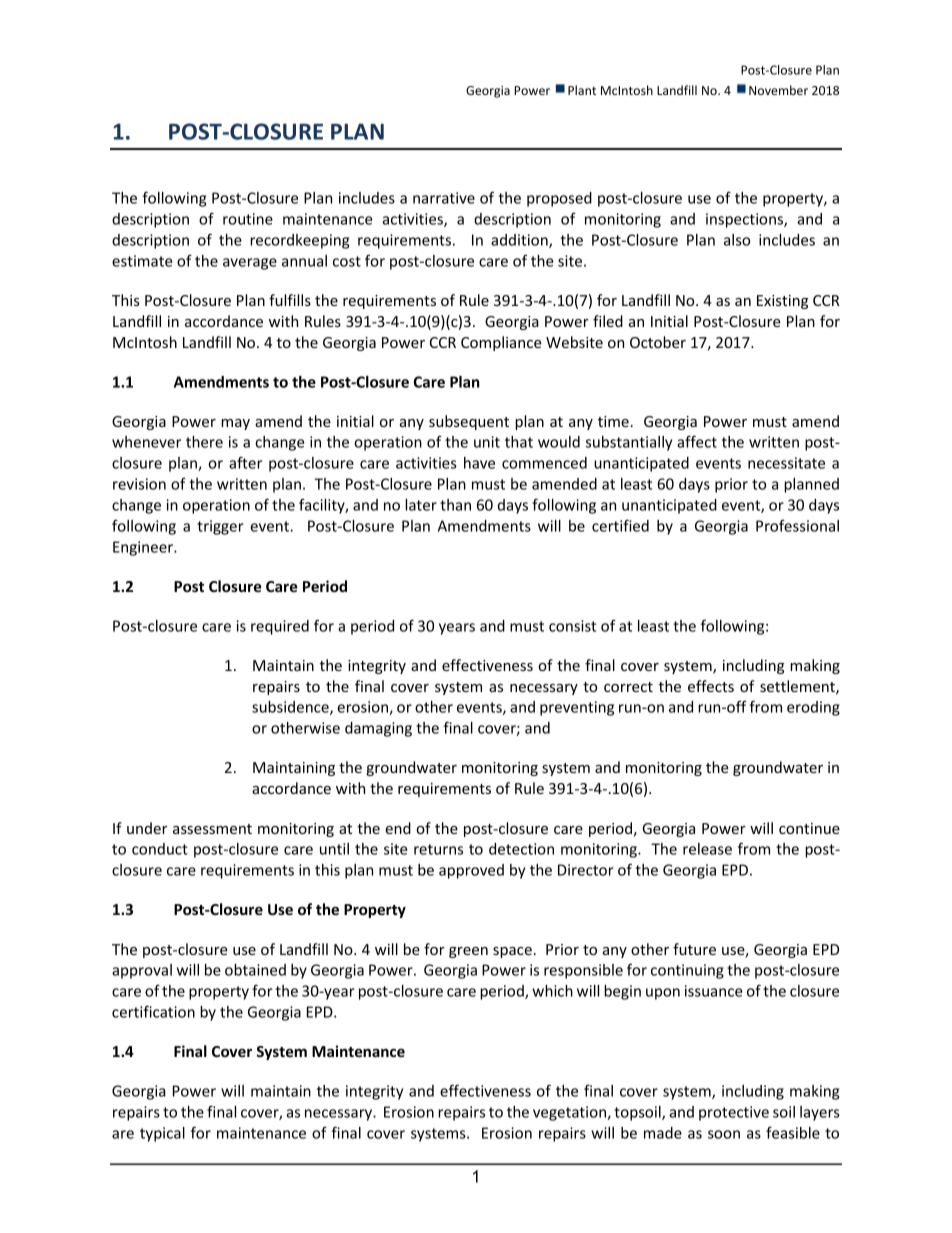 This screenshot has width=952, height=1233. Describe the element at coordinates (248, 219) in the screenshot. I see `routine` at that location.
